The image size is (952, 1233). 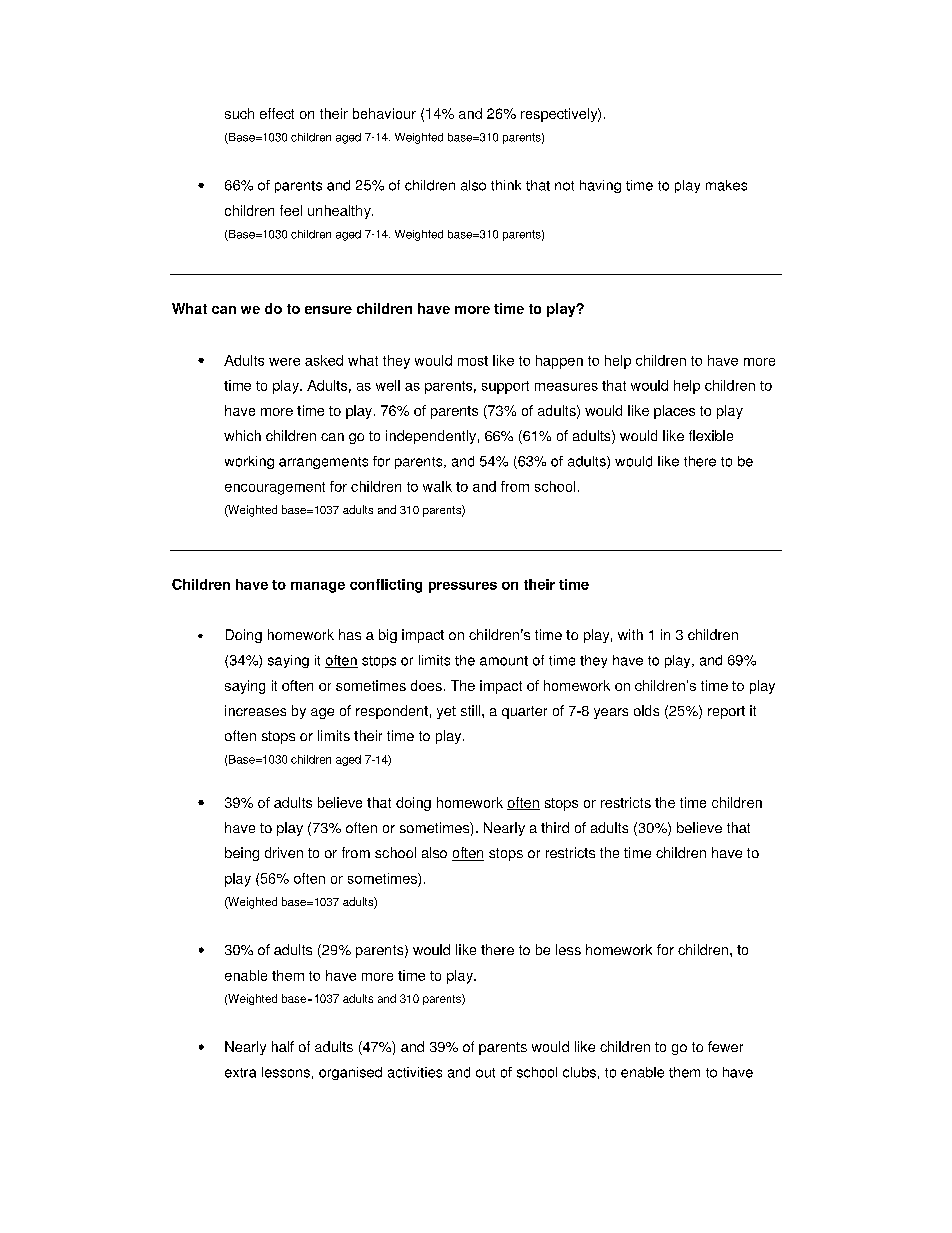 I want to click on with, so click(x=630, y=634).
